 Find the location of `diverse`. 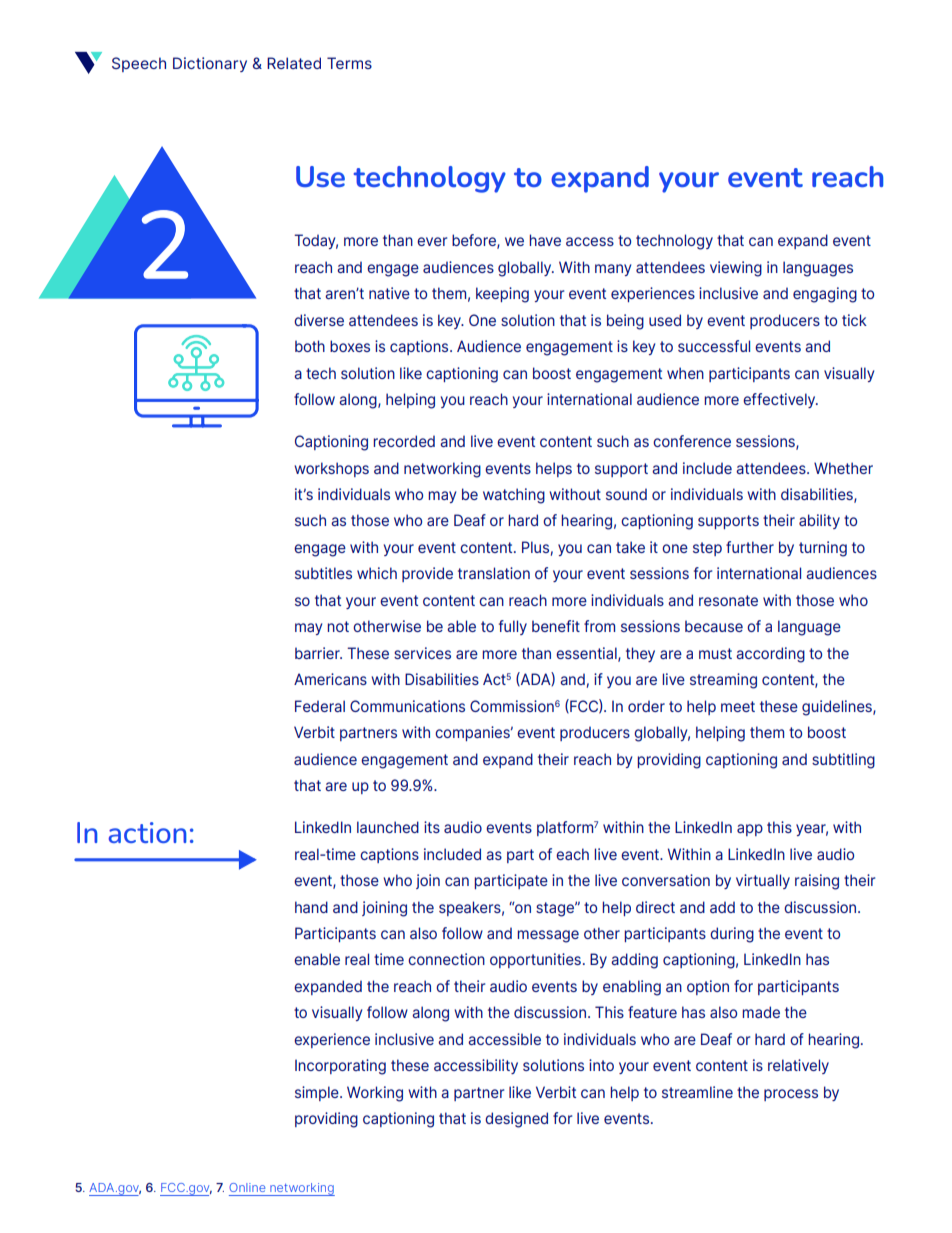

diverse is located at coordinates (319, 320).
